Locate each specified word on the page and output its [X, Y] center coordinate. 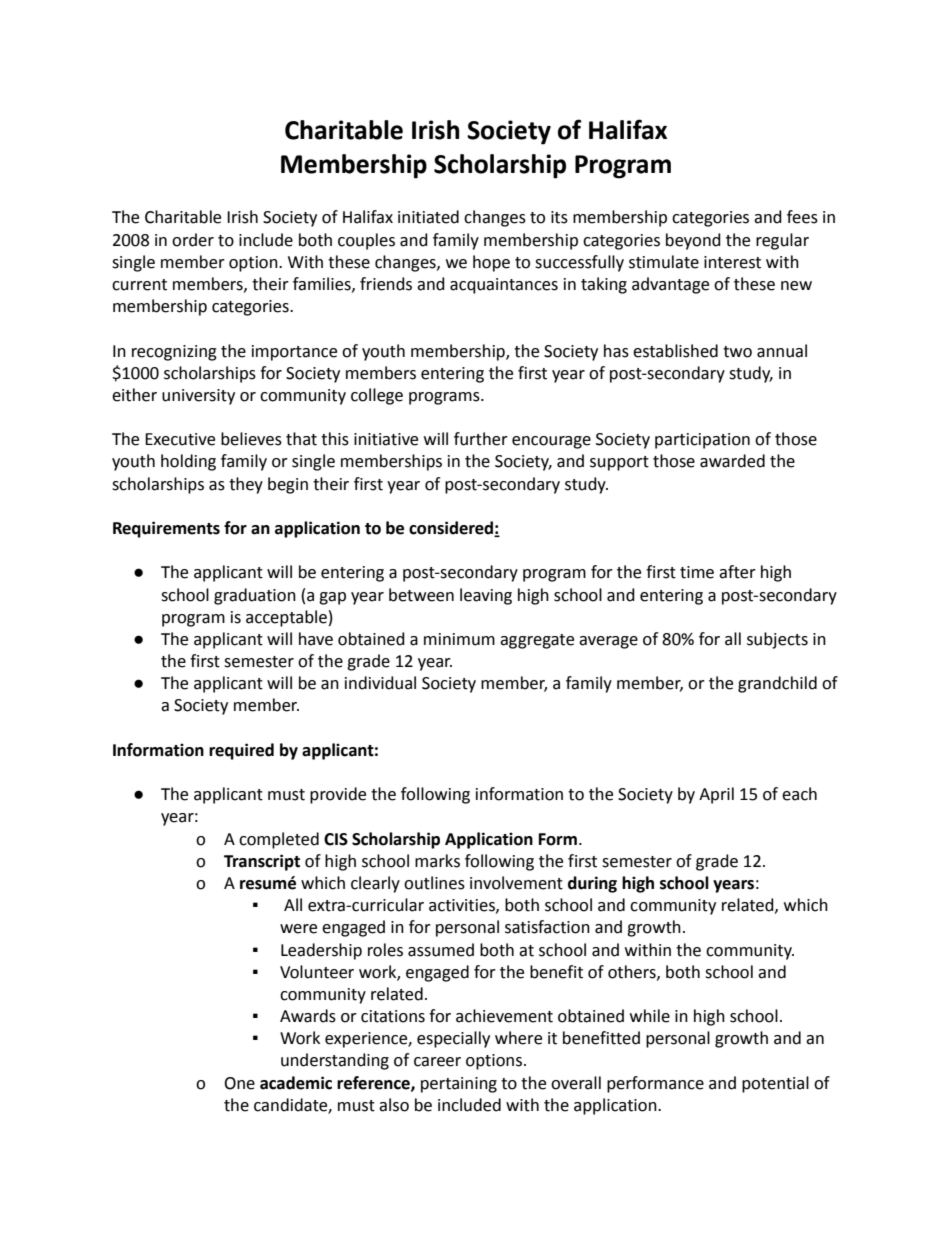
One [239, 1083]
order [193, 240]
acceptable [286, 618]
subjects [777, 640]
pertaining [459, 1085]
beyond [693, 241]
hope [491, 263]
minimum [459, 639]
